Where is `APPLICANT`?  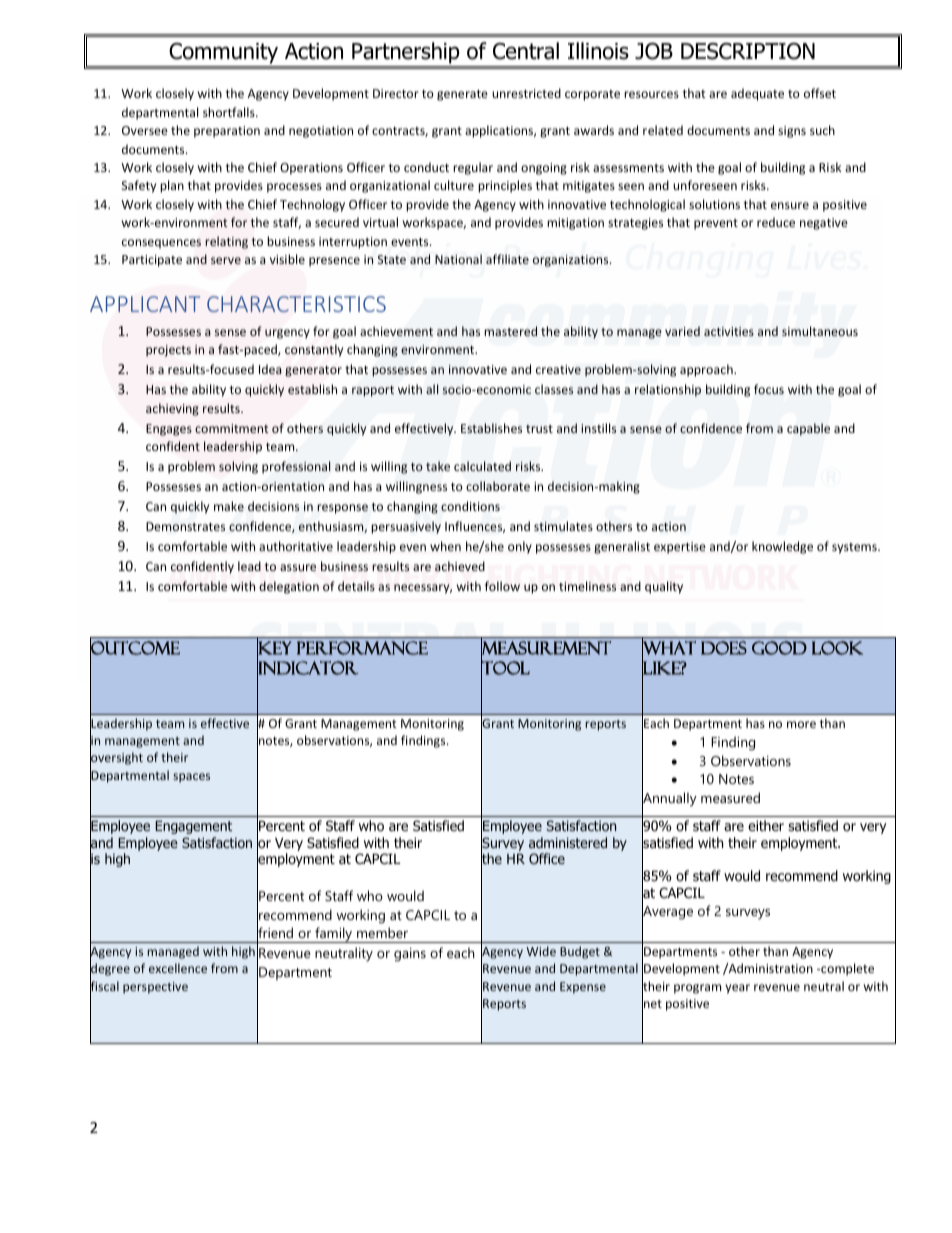 APPLICANT is located at coordinates (145, 304).
